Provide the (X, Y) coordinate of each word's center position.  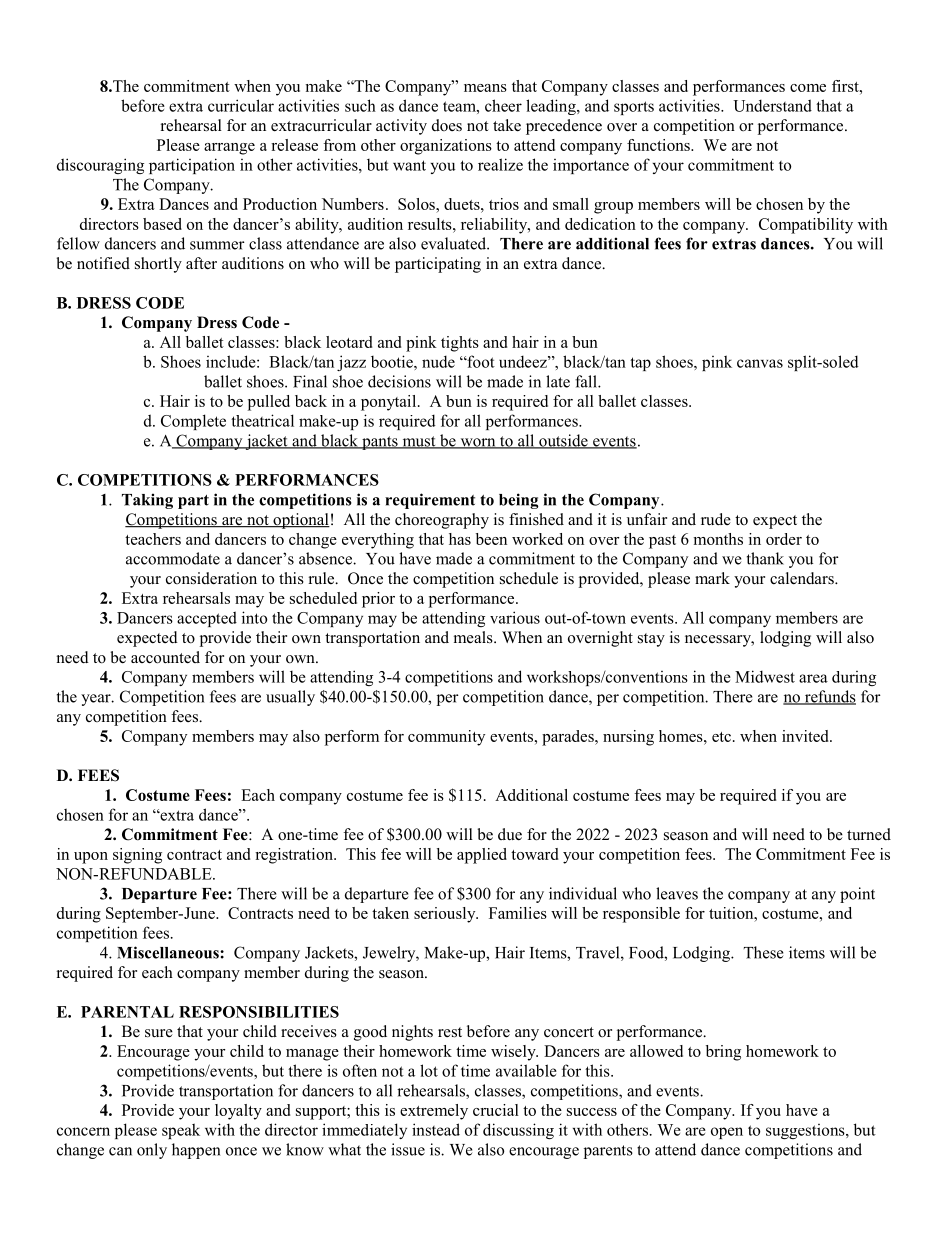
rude (716, 519)
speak (181, 1131)
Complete (193, 422)
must (419, 442)
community (446, 738)
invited (806, 736)
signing (137, 856)
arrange (229, 149)
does (447, 125)
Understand (772, 105)
